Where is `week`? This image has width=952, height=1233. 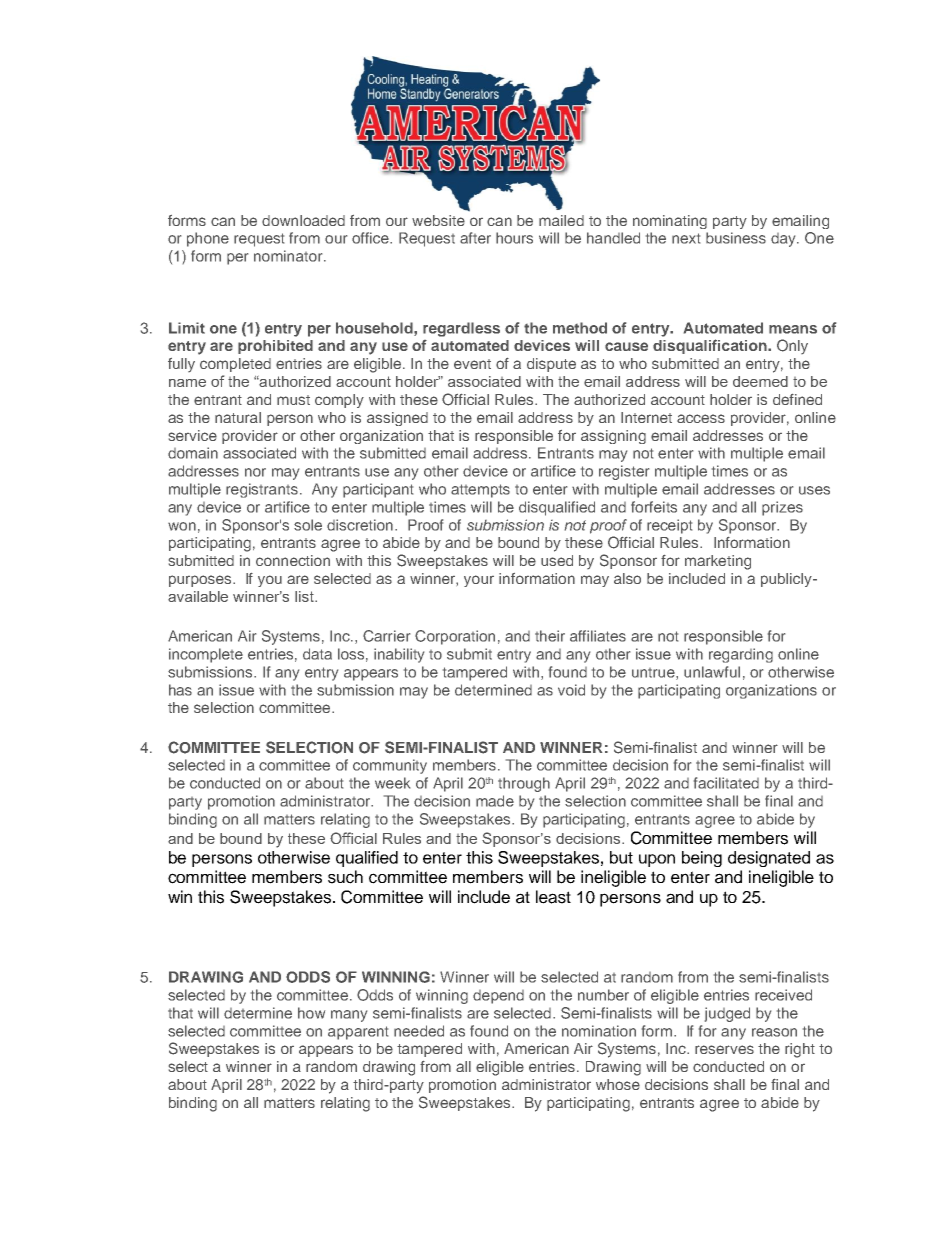 week is located at coordinates (392, 783).
